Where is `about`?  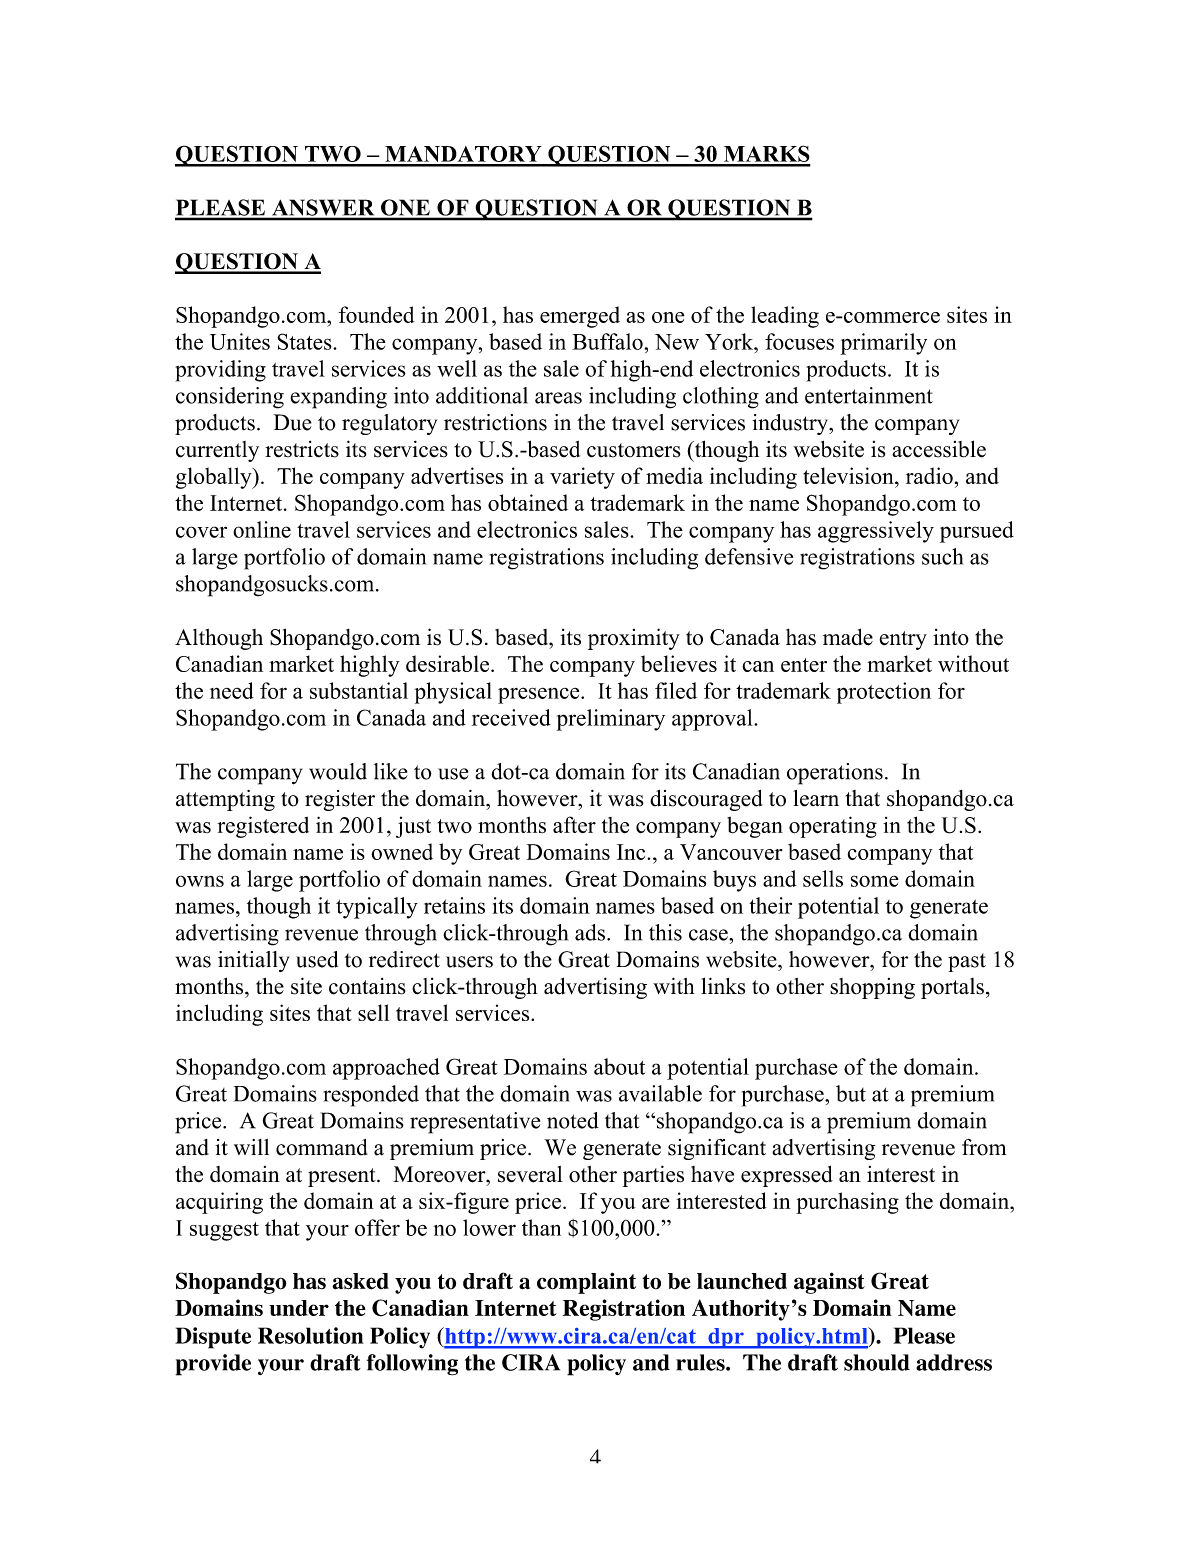 about is located at coordinates (619, 1066).
